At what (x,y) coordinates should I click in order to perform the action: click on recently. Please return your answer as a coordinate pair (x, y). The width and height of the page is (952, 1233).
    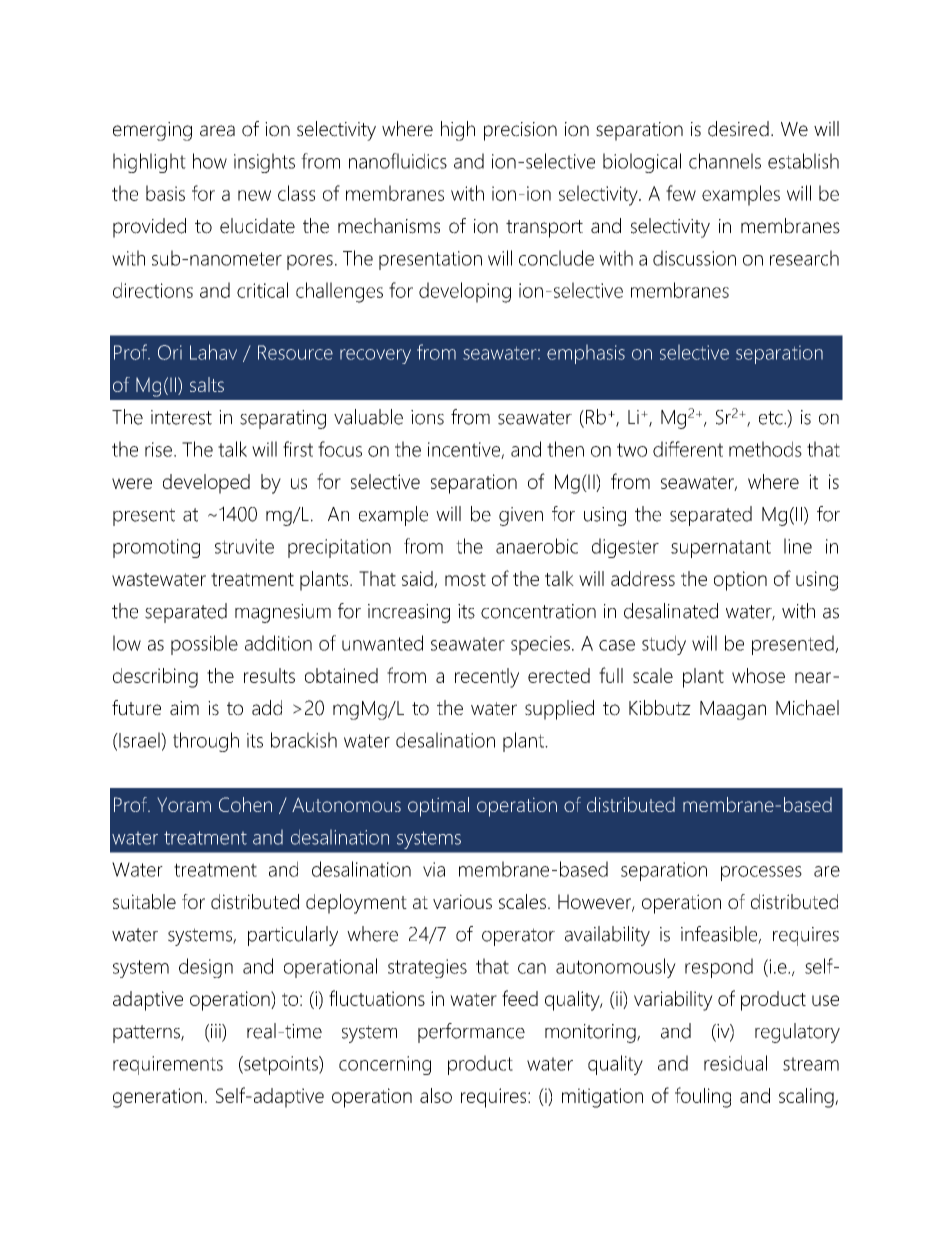
    Looking at the image, I should click on (487, 678).
